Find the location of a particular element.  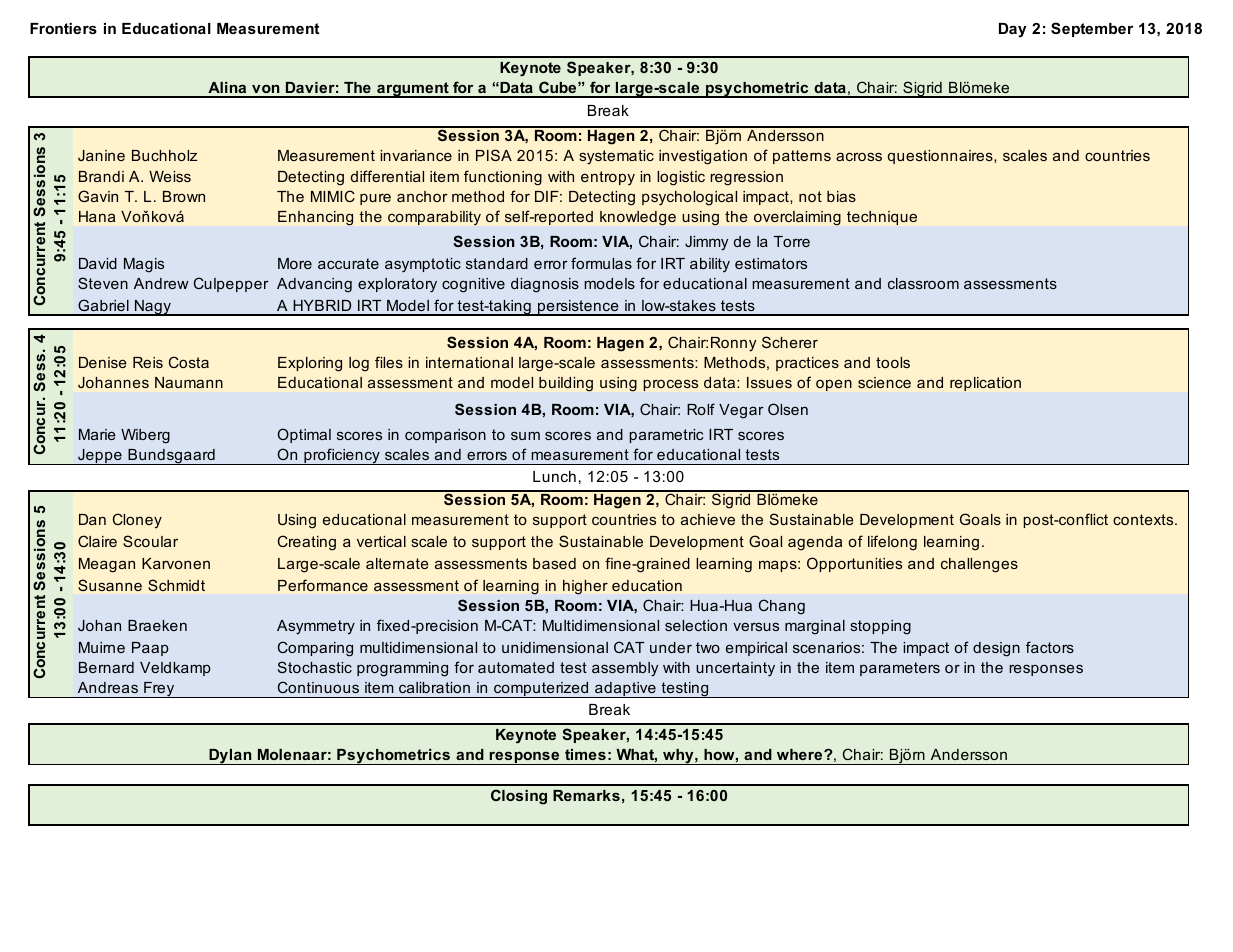

Frontiers is located at coordinates (63, 28).
